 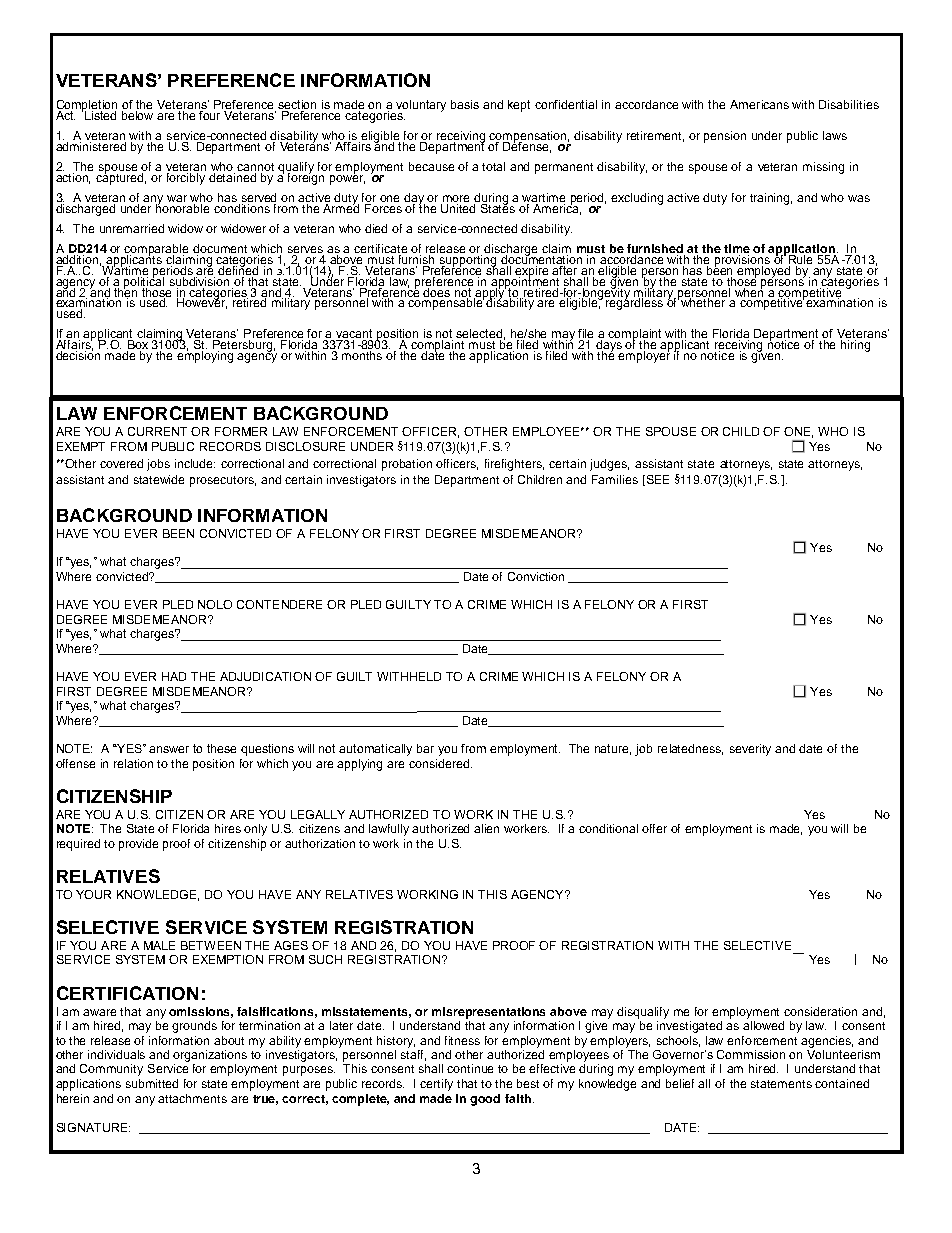 I want to click on firefighters, so click(x=514, y=465).
